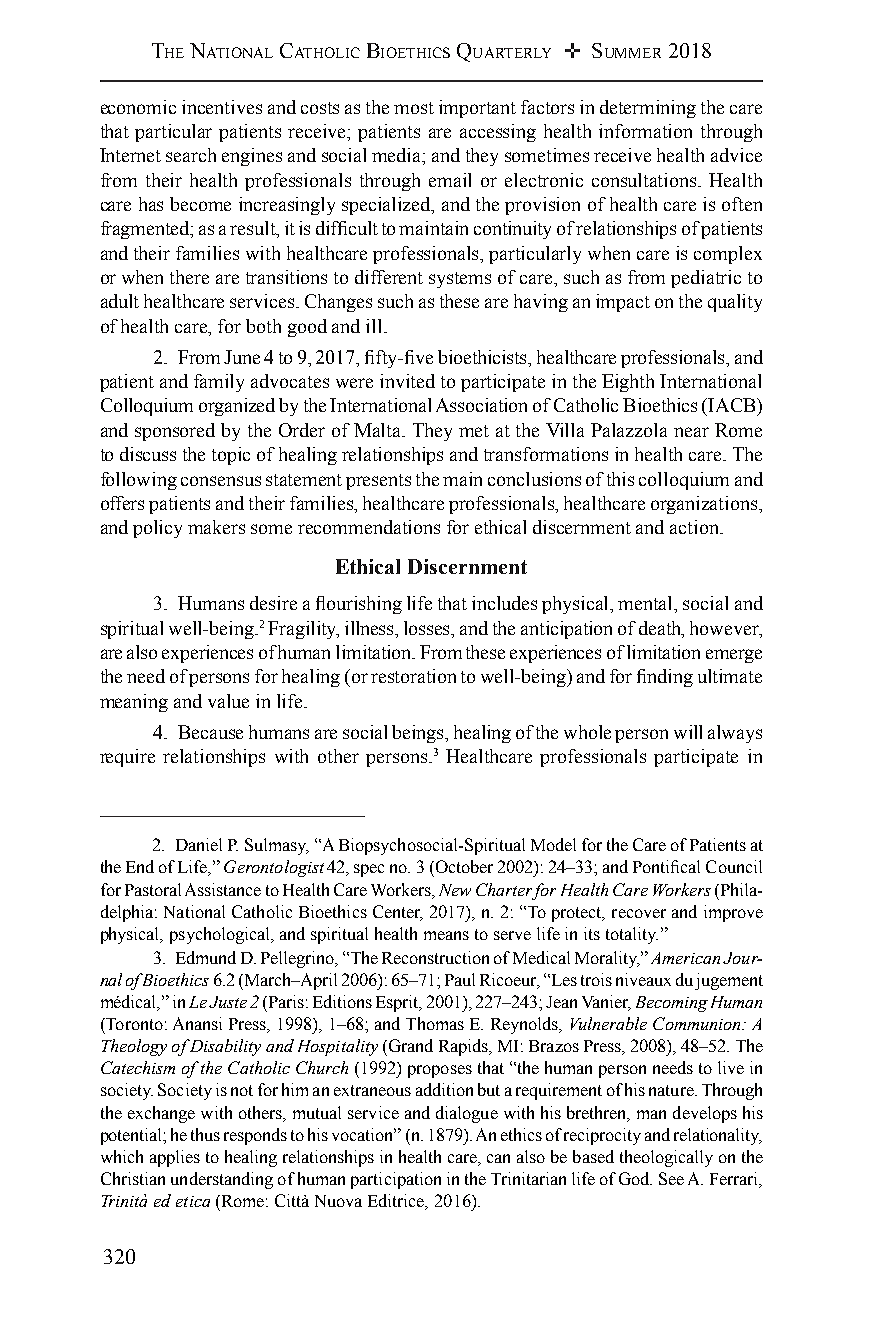 The image size is (896, 1328). I want to click on participation, so click(396, 1180).
